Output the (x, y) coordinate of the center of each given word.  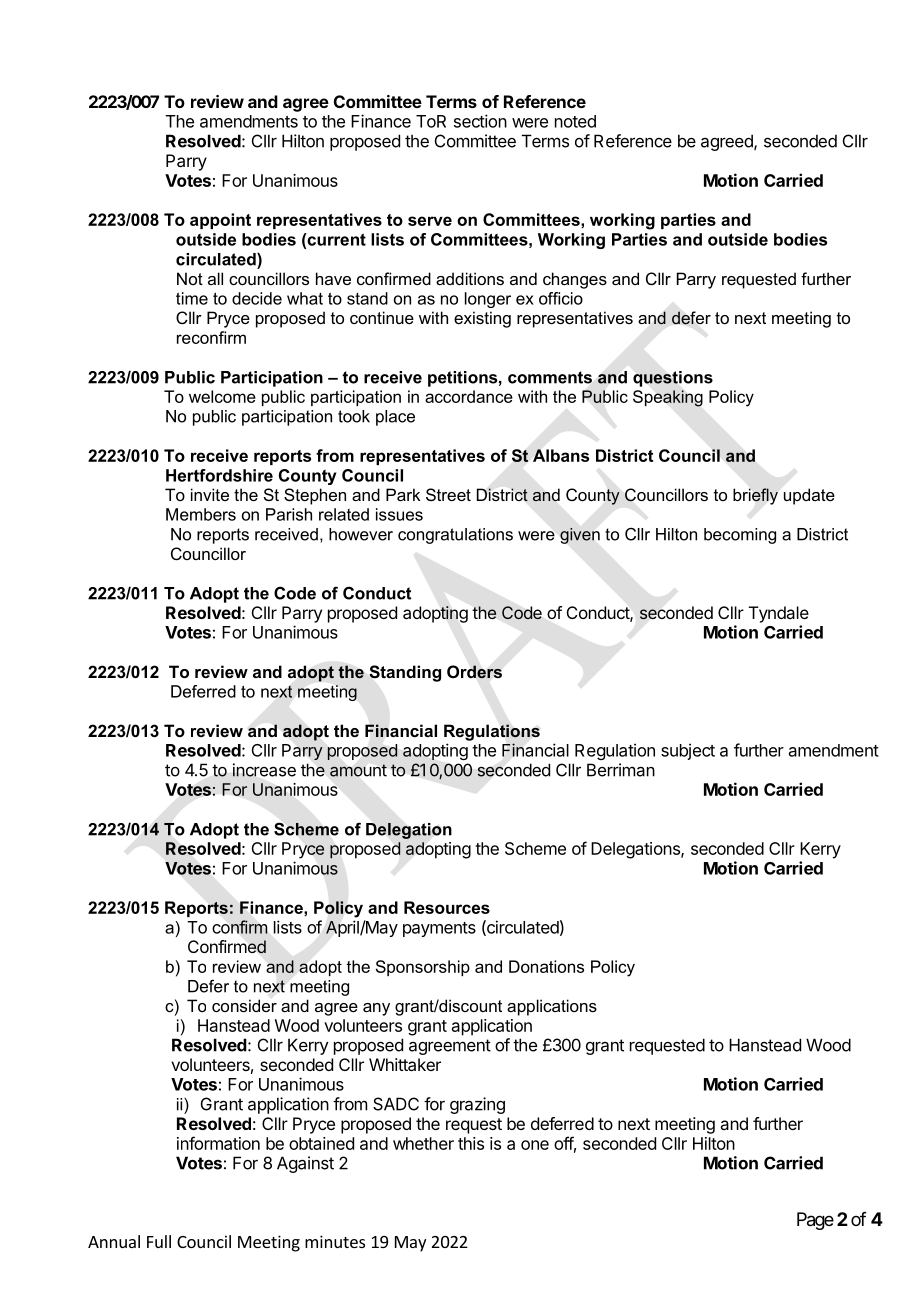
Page (815, 1221)
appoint (220, 221)
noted (575, 121)
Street (448, 494)
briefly (755, 496)
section (480, 121)
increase (264, 770)
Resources (447, 907)
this (471, 1143)
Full (159, 1241)
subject (688, 751)
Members (201, 514)
